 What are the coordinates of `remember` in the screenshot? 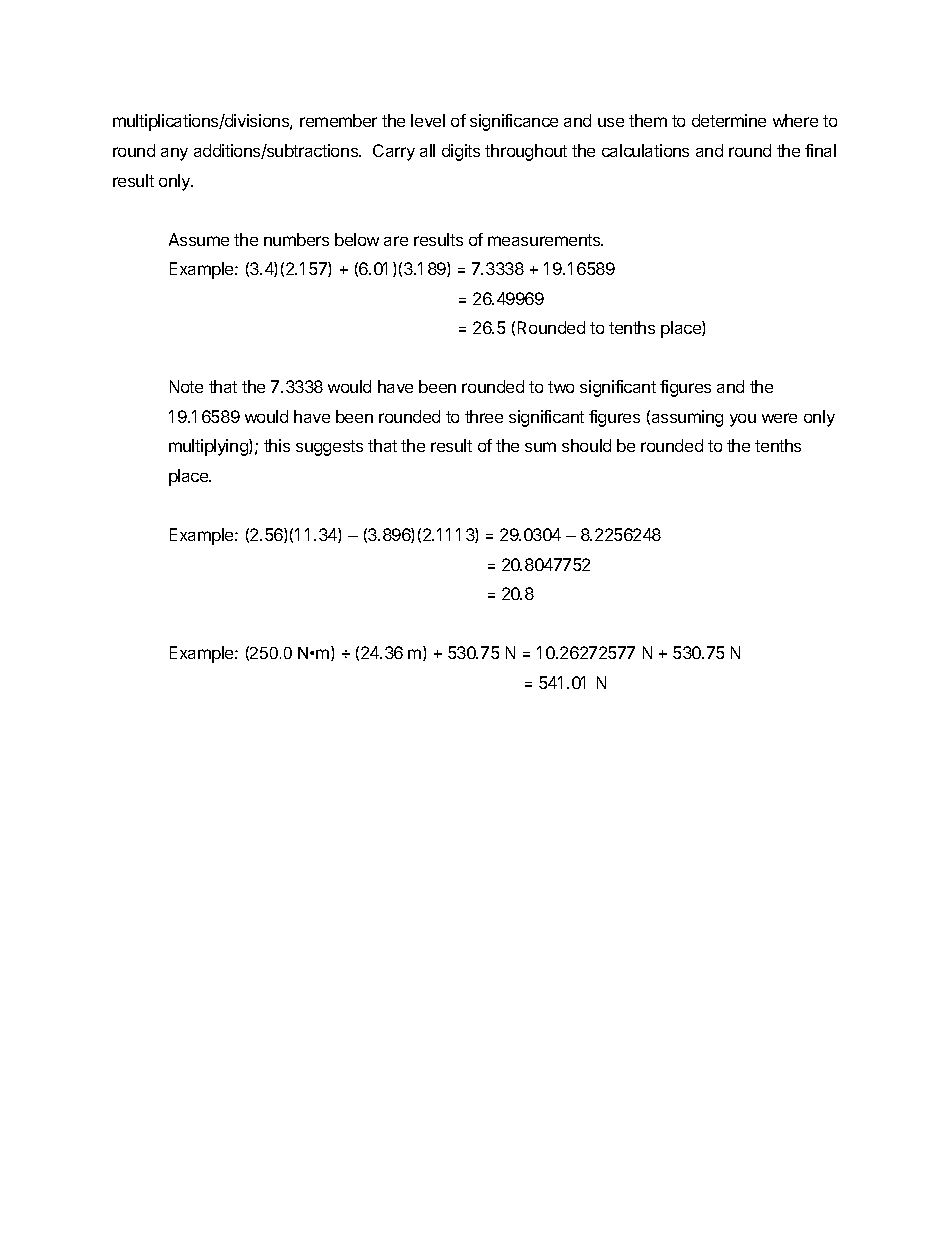 It's located at (338, 120).
